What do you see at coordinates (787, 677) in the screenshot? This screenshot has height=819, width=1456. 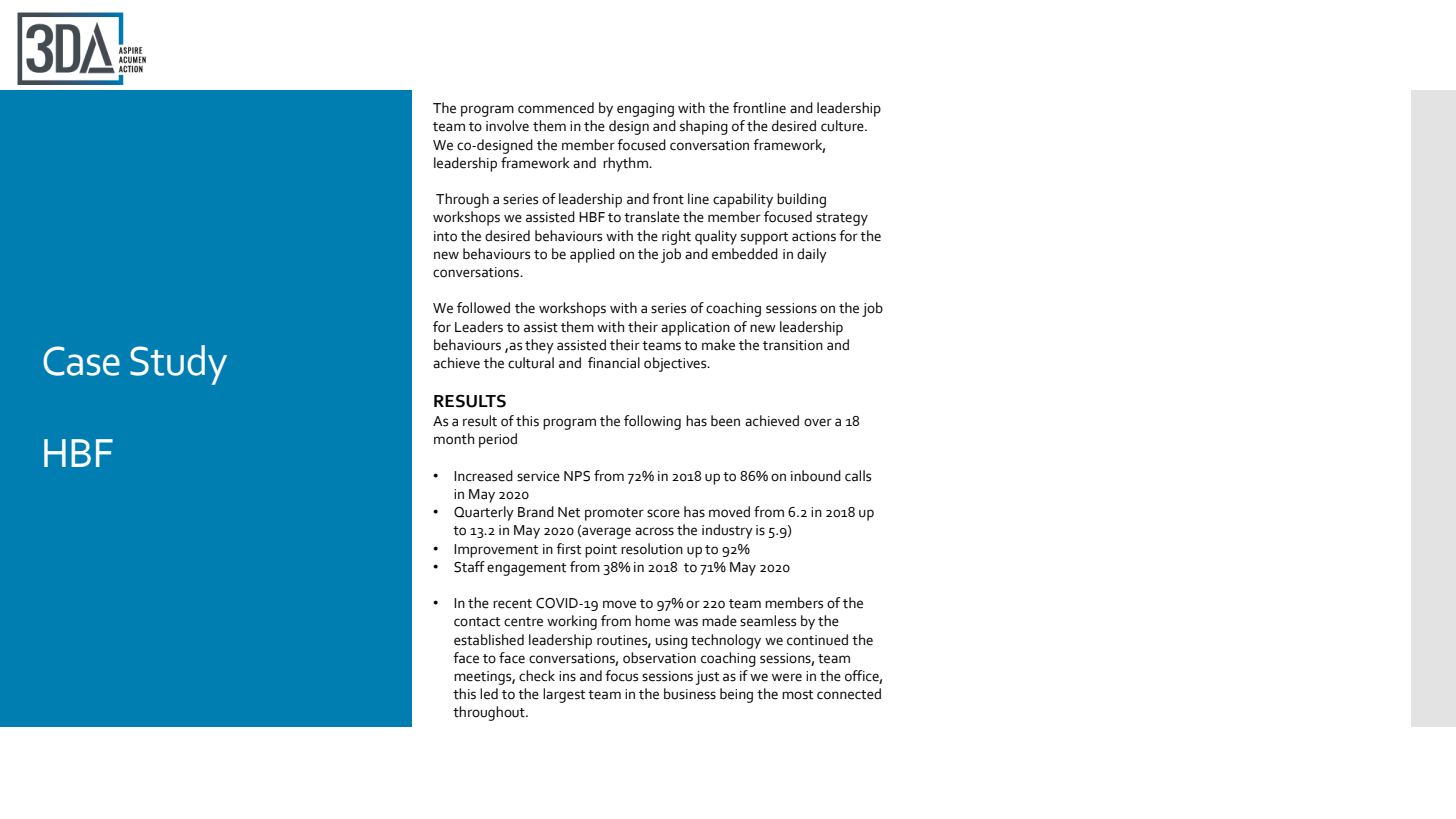 I see `were` at bounding box center [787, 677].
